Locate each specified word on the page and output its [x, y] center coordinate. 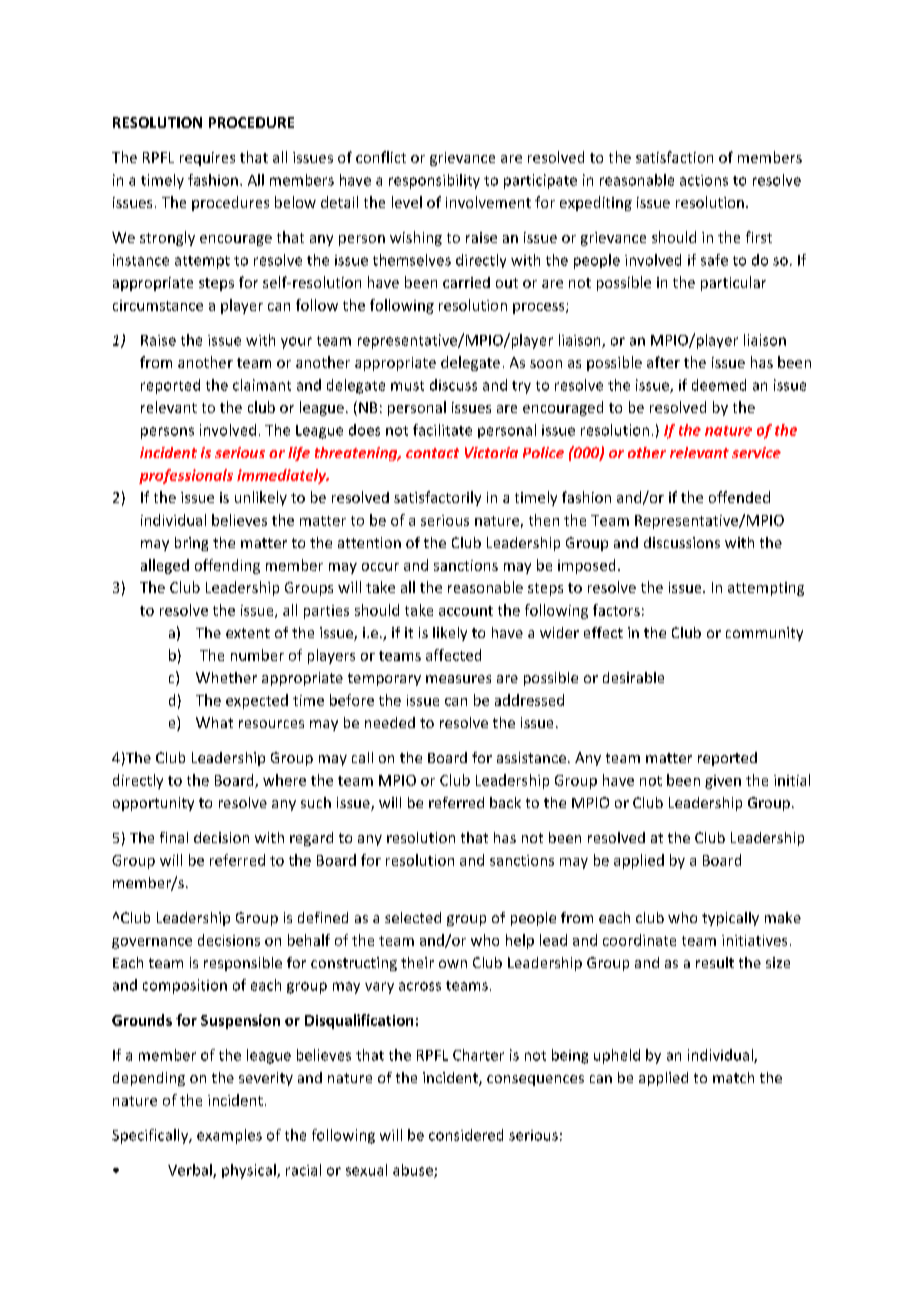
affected [453, 655]
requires [207, 159]
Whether [226, 677]
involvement [488, 202]
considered [466, 1135]
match [733, 1077]
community [764, 634]
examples [229, 1136]
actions [704, 180]
